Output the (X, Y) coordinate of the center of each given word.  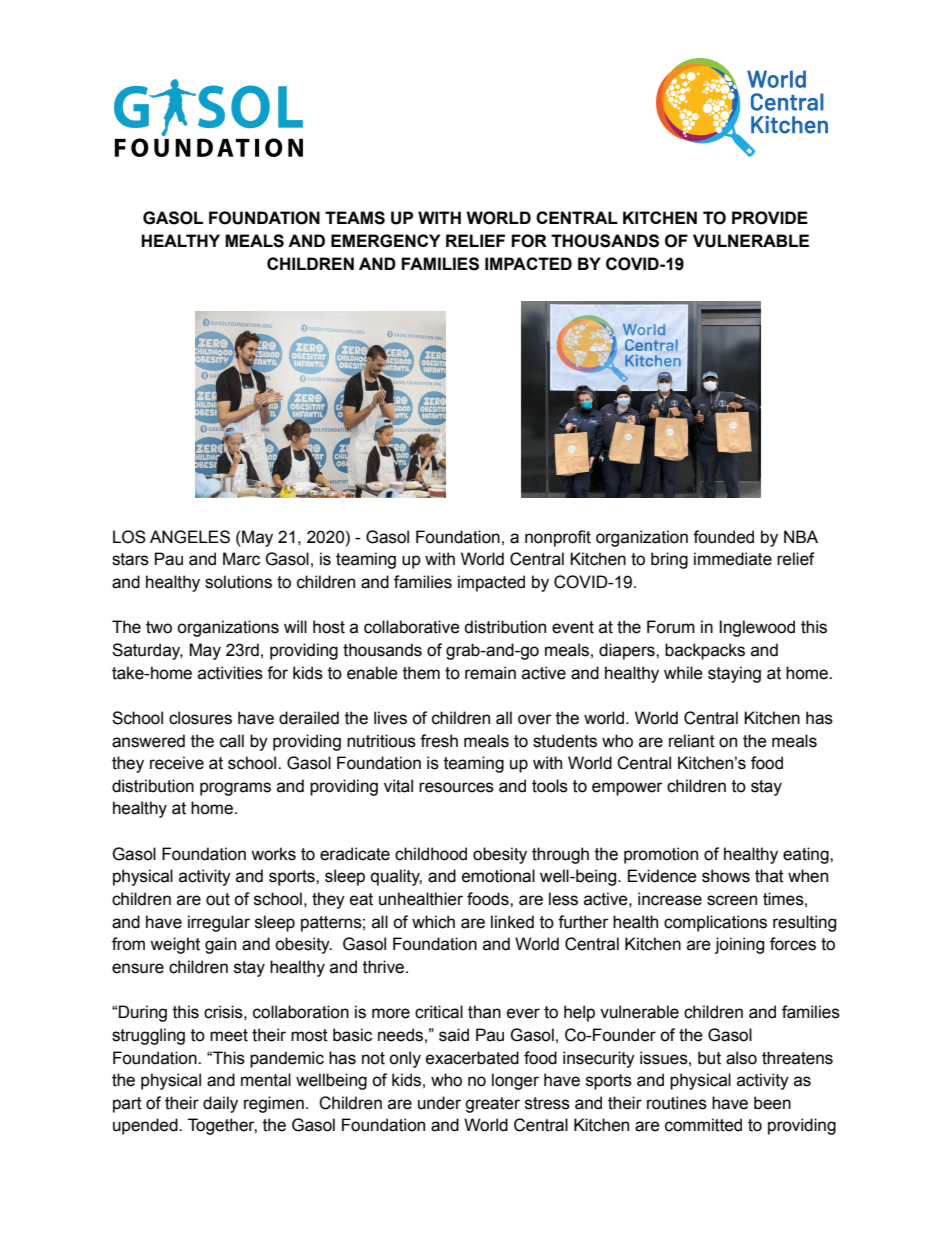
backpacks (705, 651)
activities (230, 673)
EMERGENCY (385, 241)
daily (220, 1104)
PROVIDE (770, 218)
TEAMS (355, 218)
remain (490, 673)
